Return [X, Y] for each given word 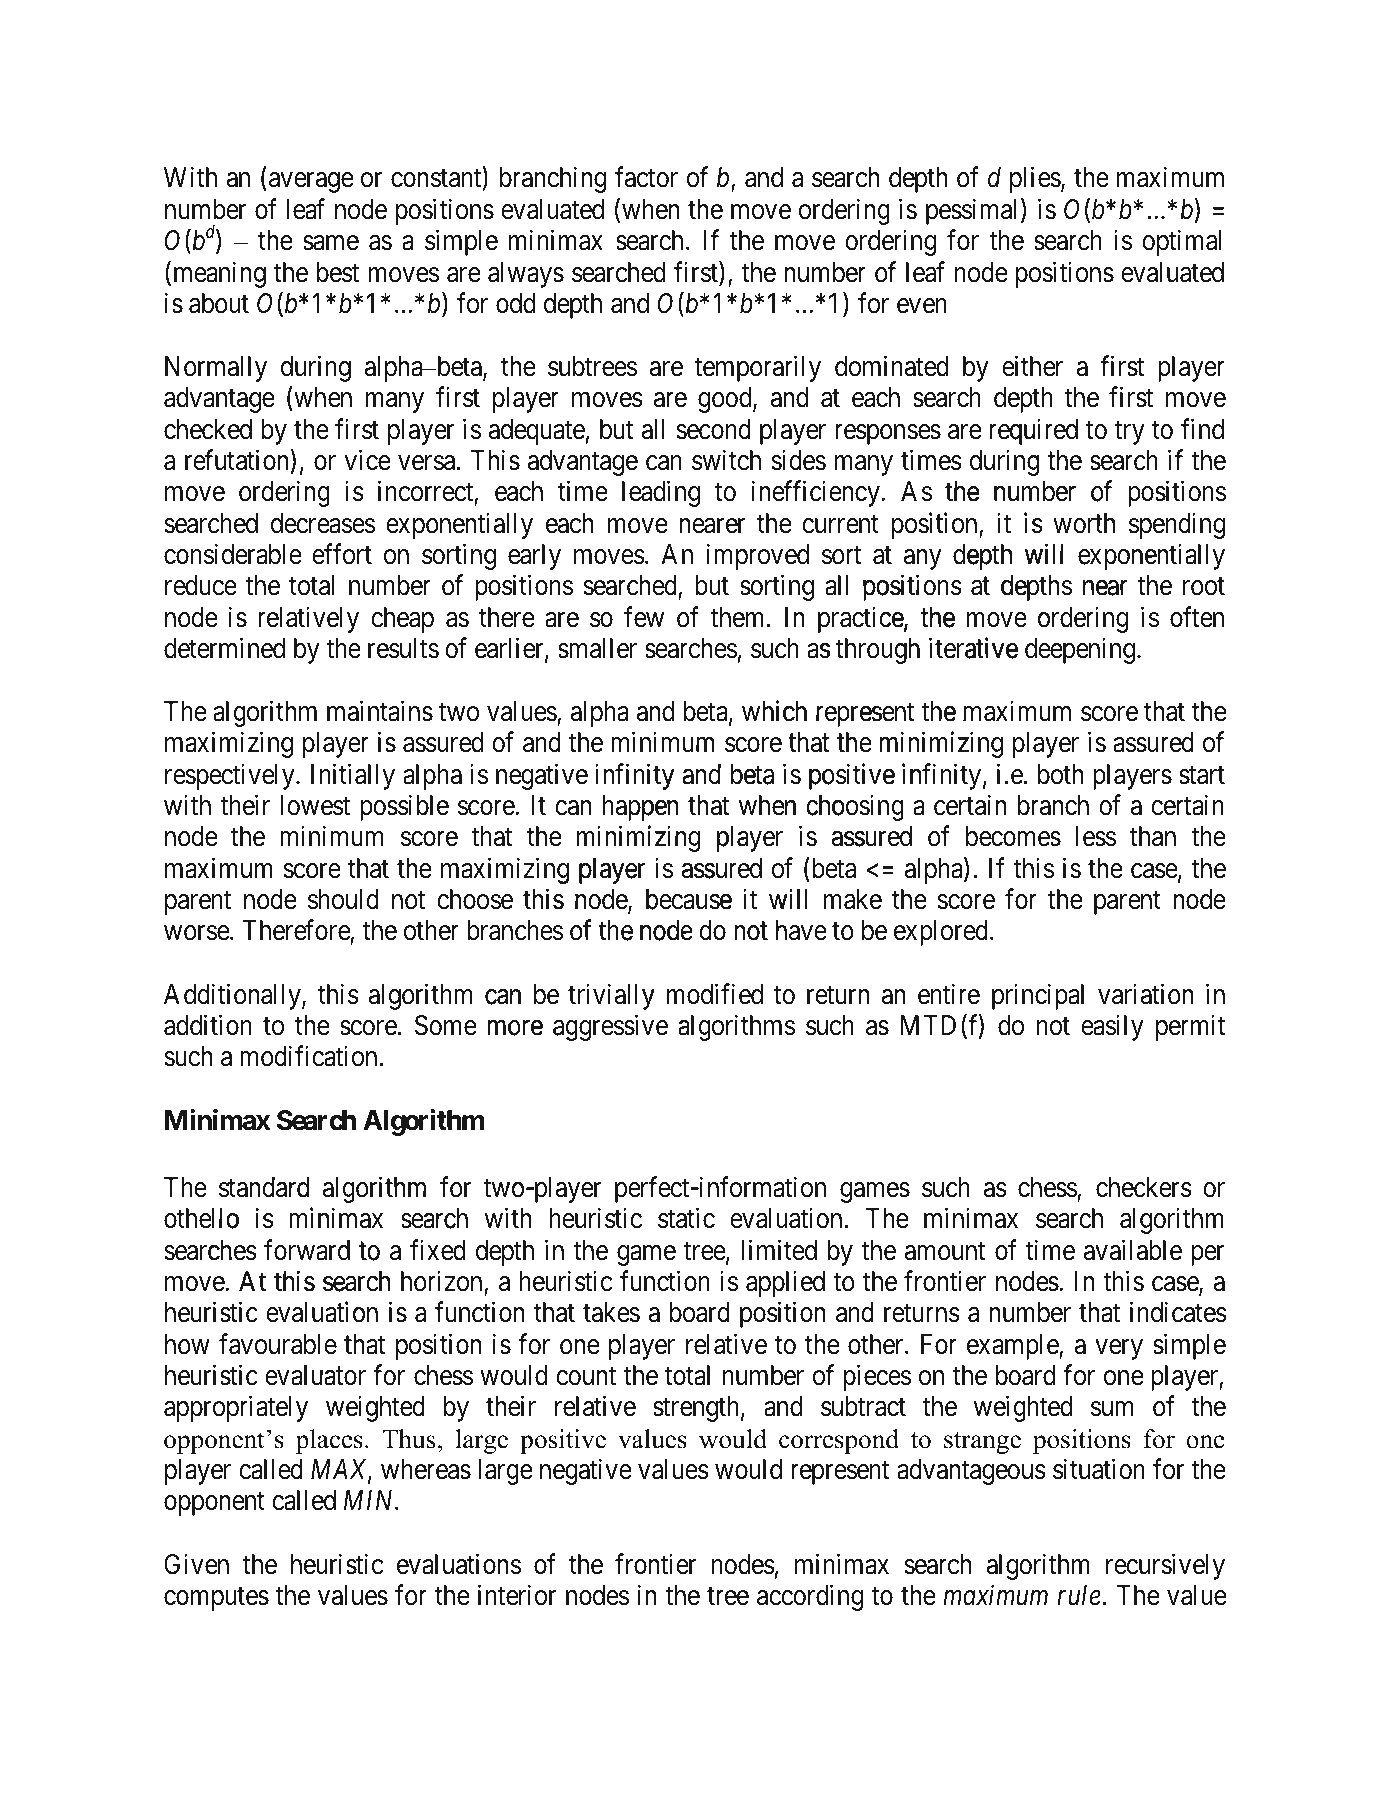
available [1133, 1250]
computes [216, 1599]
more [515, 1028]
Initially [353, 776]
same [331, 243]
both [1060, 774]
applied [785, 1283]
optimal [1182, 243]
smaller [597, 648]
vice [367, 460]
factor [646, 177]
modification [308, 1056]
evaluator [315, 1375]
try [1129, 433]
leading [661, 494]
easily [1112, 1027]
